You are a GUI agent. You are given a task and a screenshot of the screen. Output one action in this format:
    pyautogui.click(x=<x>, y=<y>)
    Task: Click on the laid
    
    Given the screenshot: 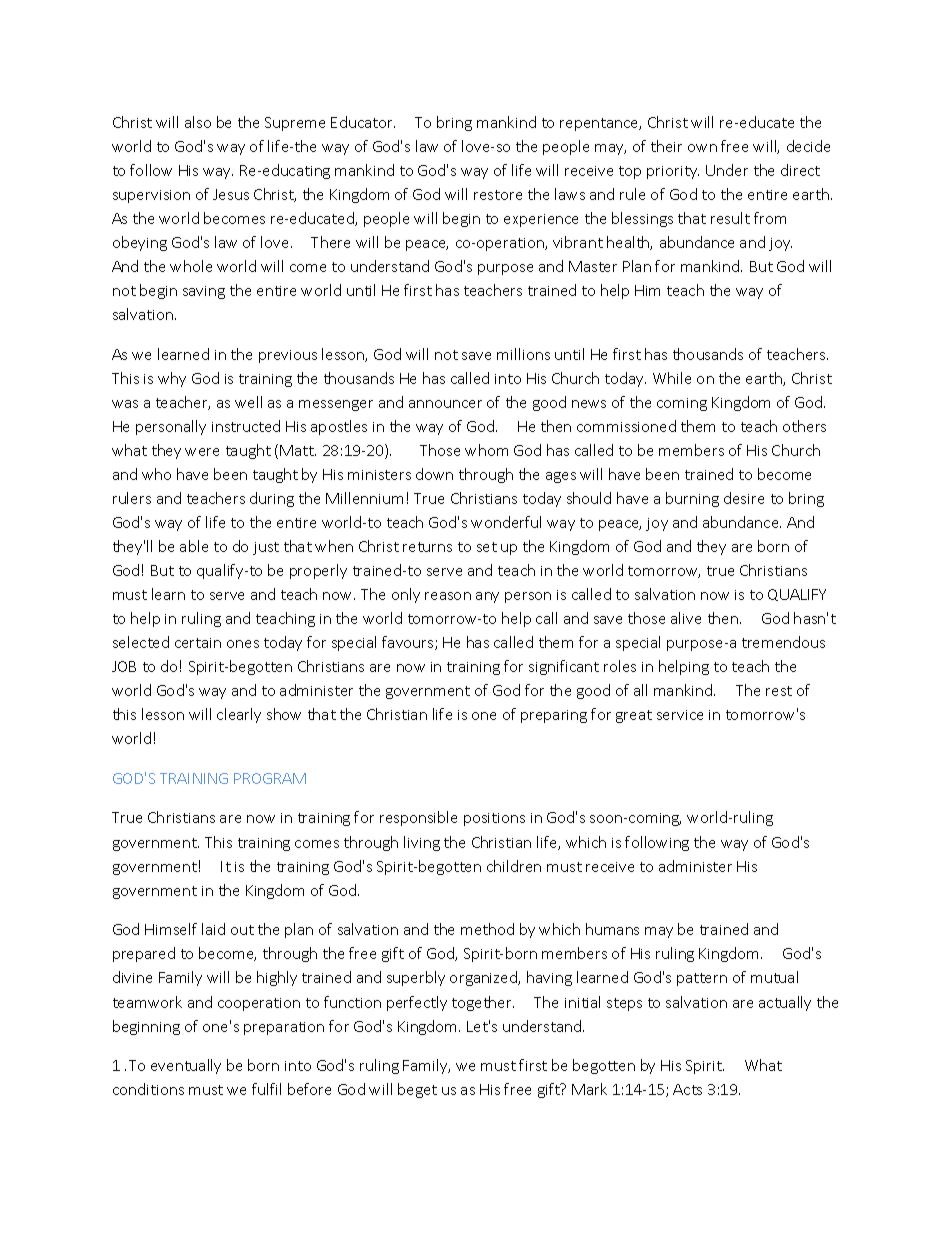 What is the action you would take?
    pyautogui.click(x=213, y=929)
